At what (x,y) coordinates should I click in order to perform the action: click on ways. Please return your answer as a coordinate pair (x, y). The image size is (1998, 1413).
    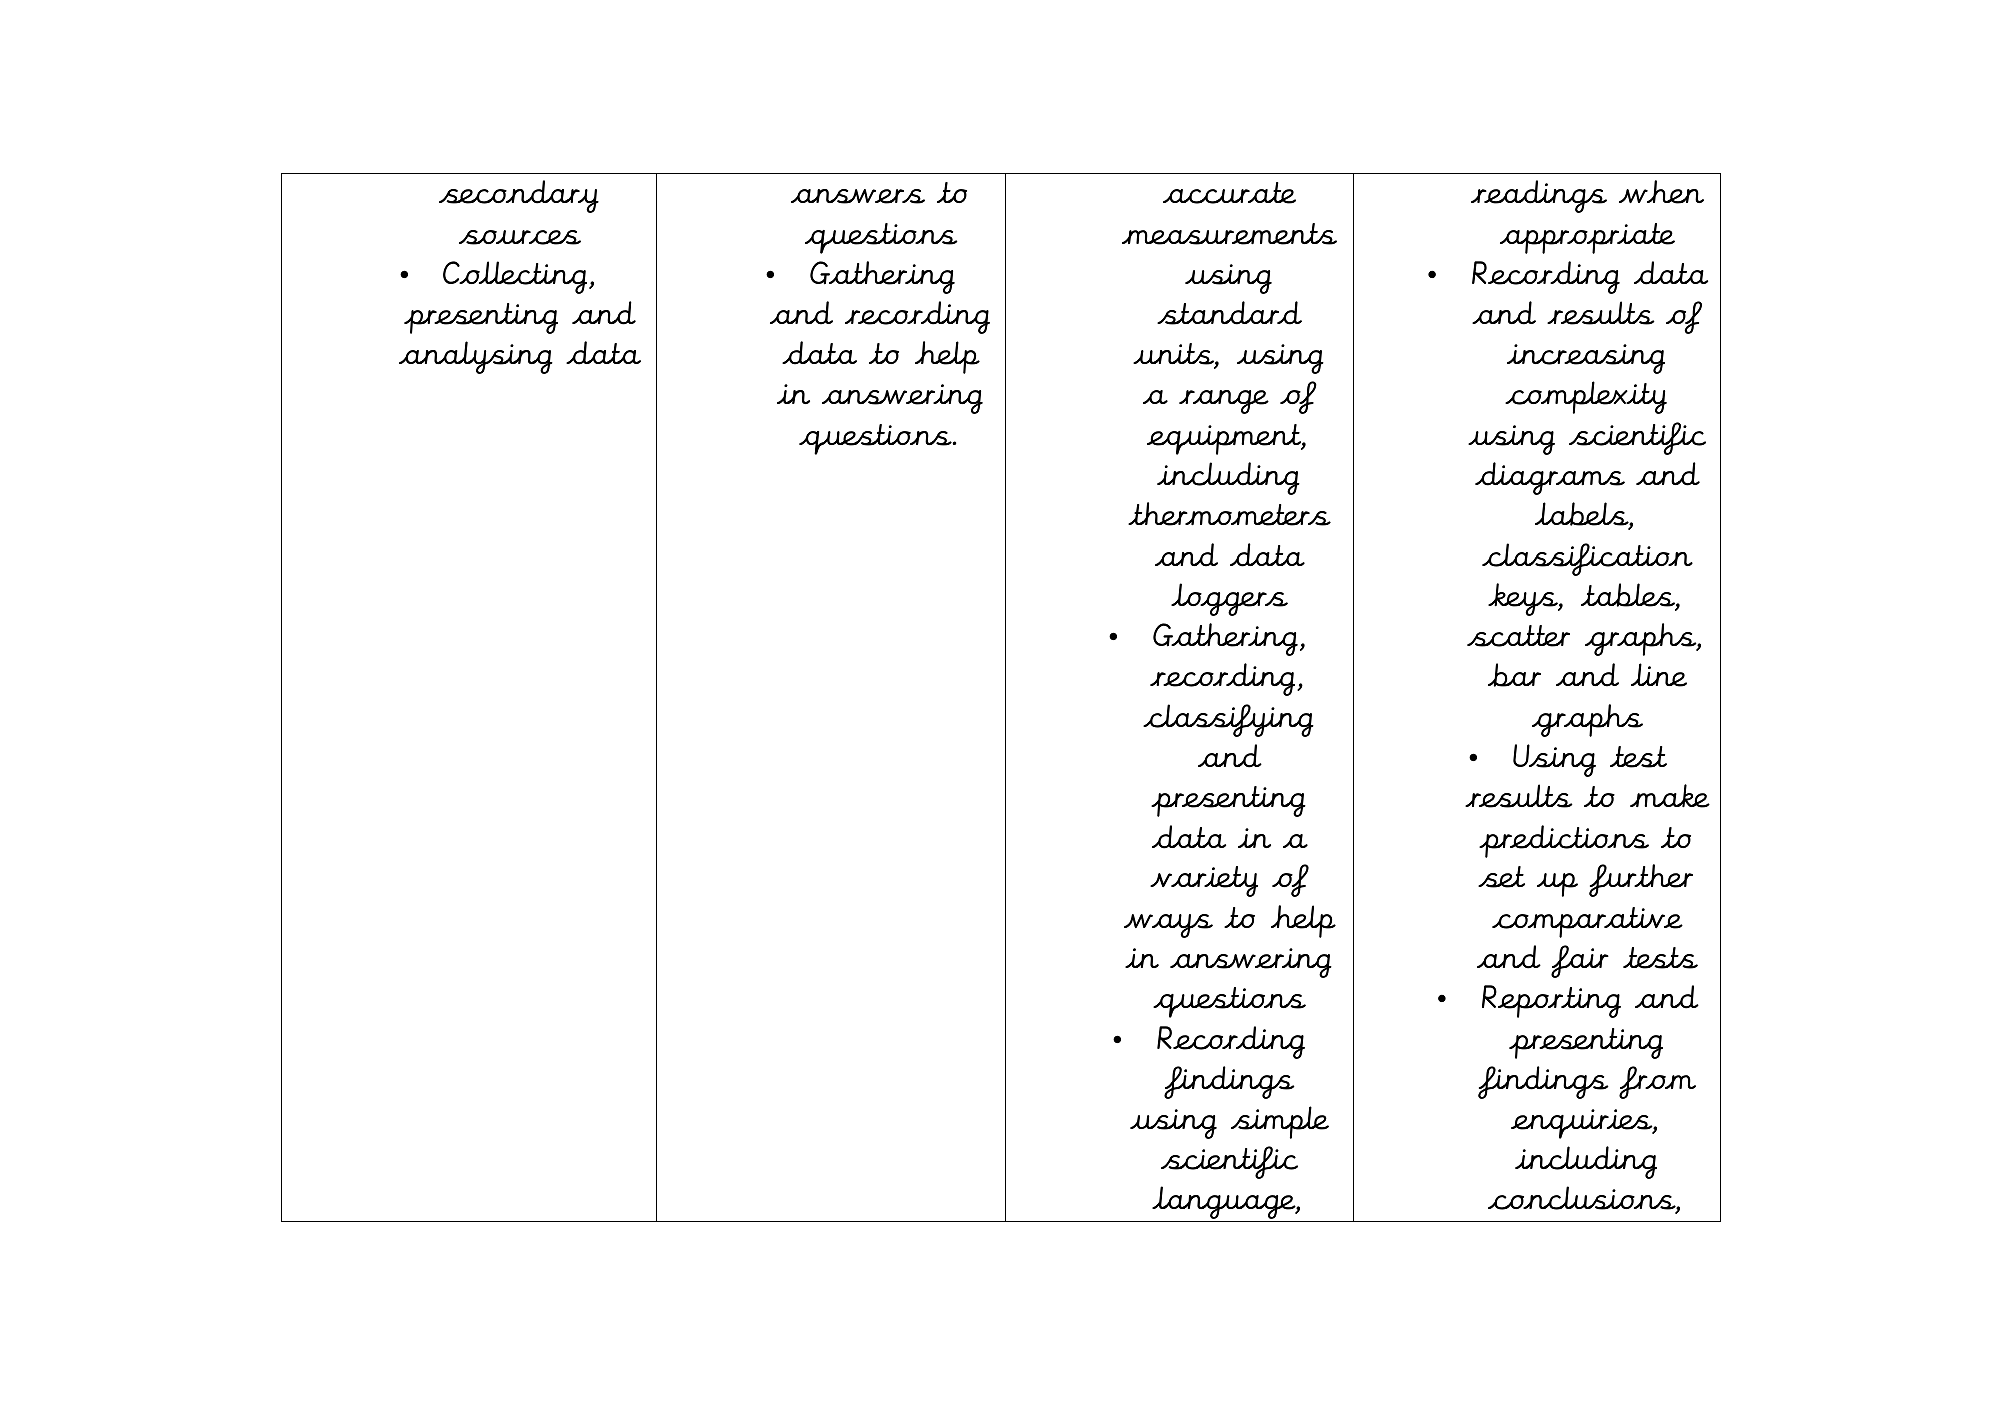
    Looking at the image, I should click on (1168, 926).
